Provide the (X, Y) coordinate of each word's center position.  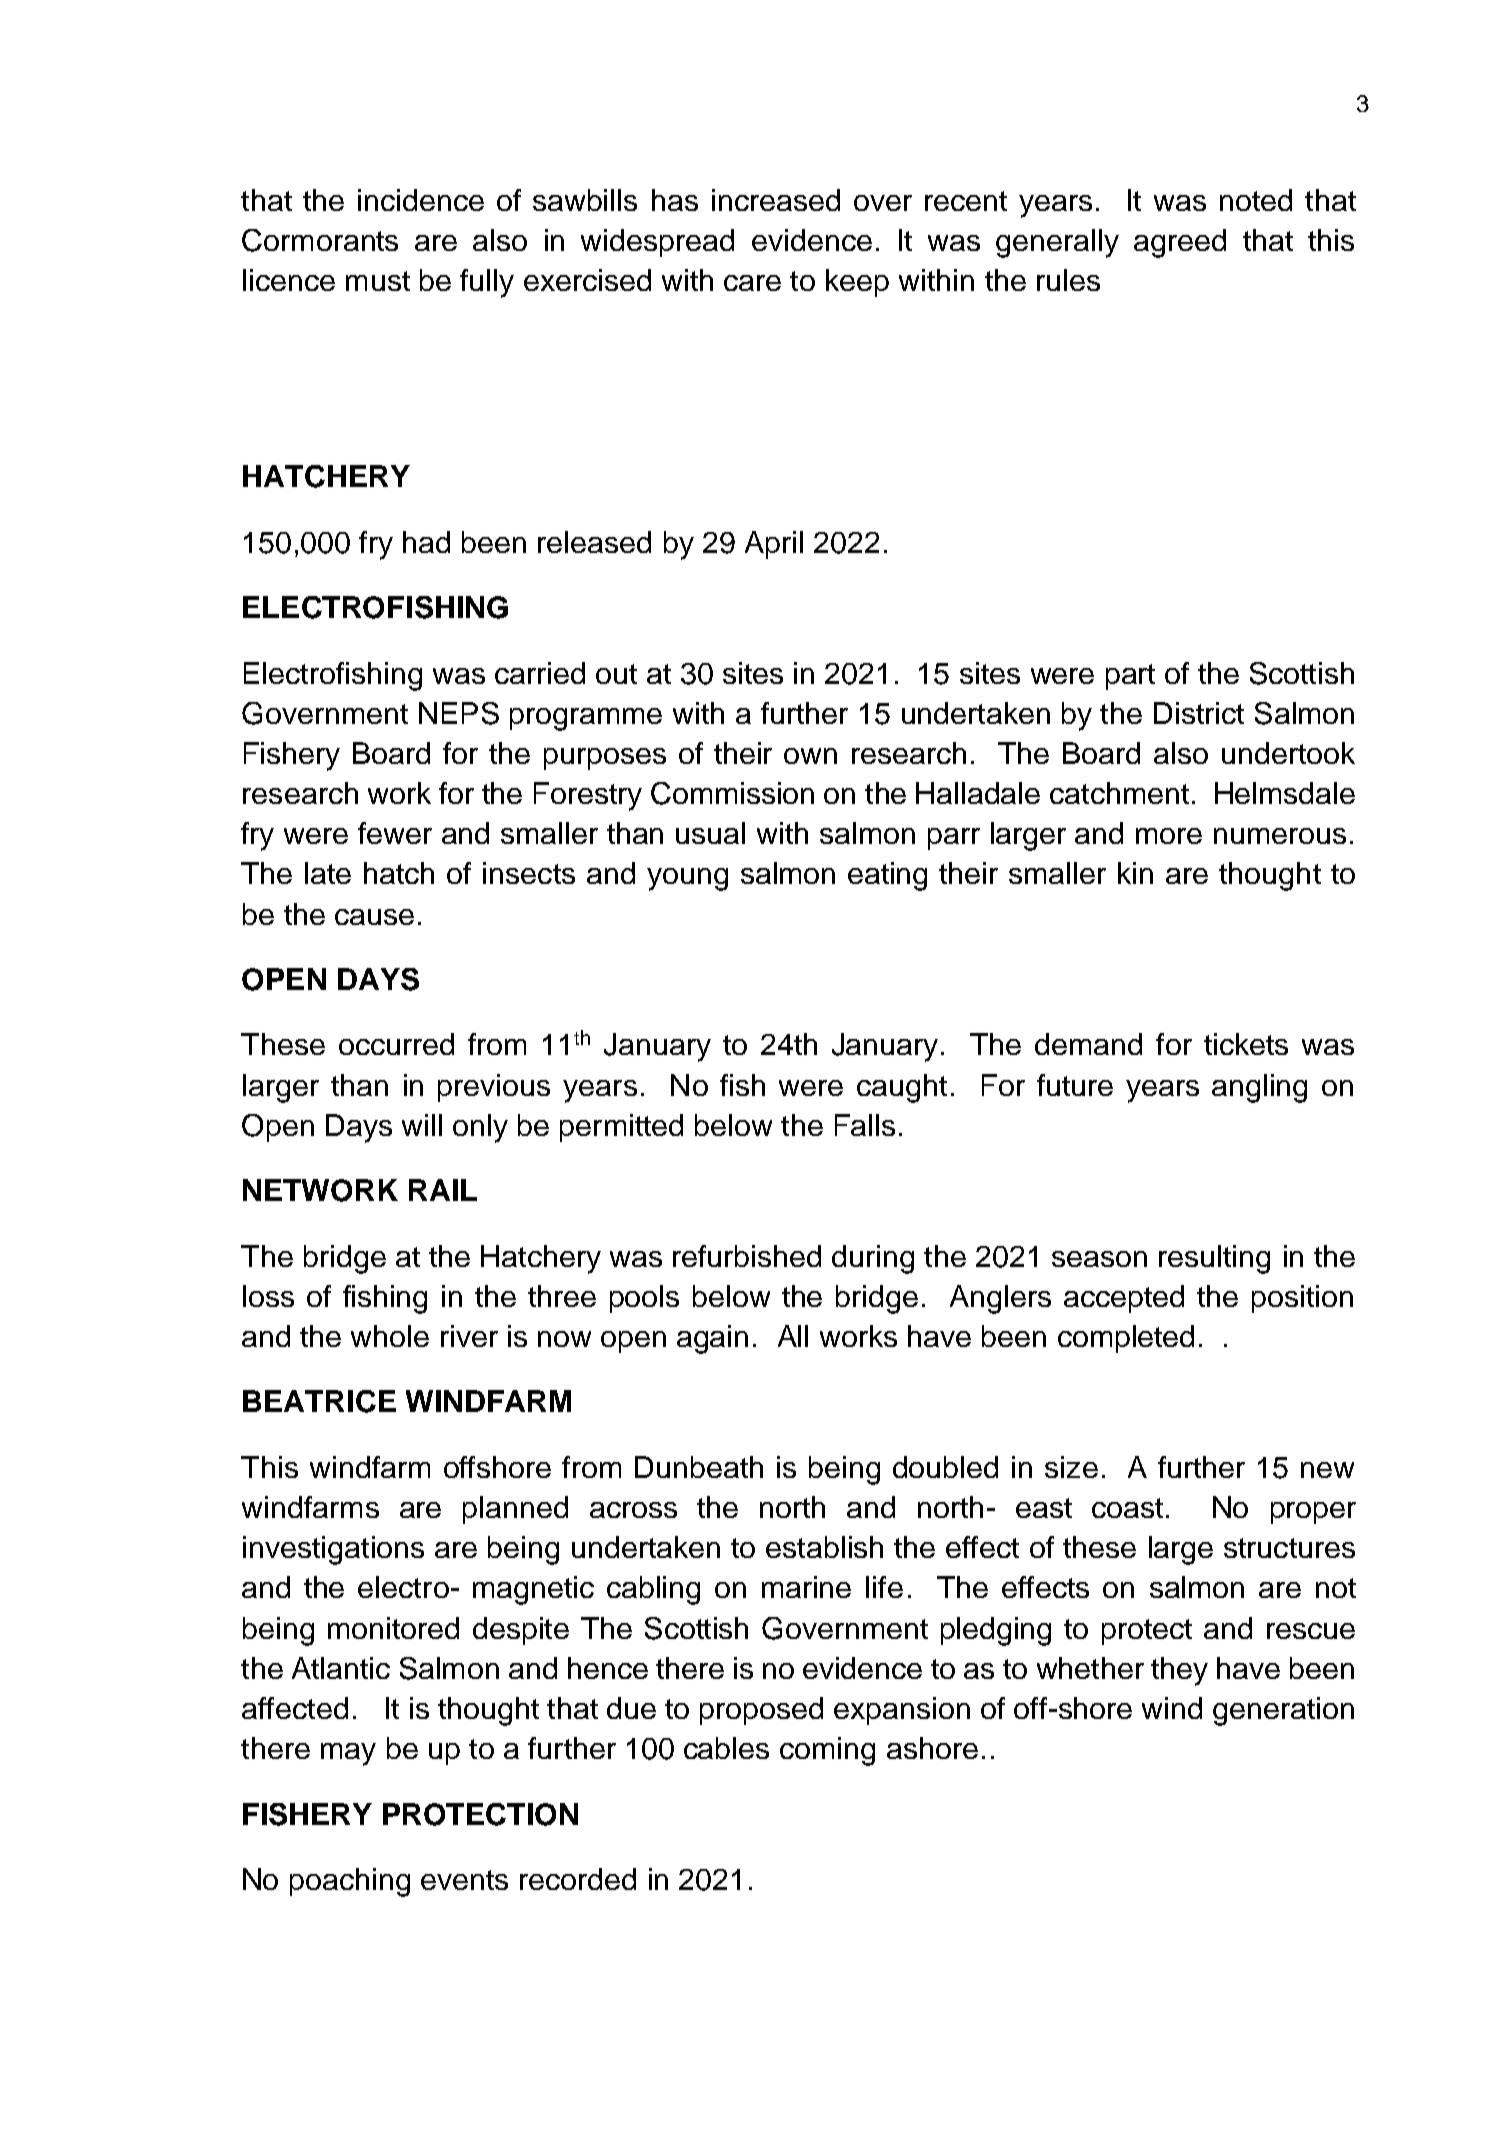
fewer (395, 833)
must (378, 281)
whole (390, 1336)
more (1169, 836)
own (810, 756)
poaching (350, 1882)
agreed (1180, 243)
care (752, 283)
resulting (1214, 1259)
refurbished (747, 1256)
